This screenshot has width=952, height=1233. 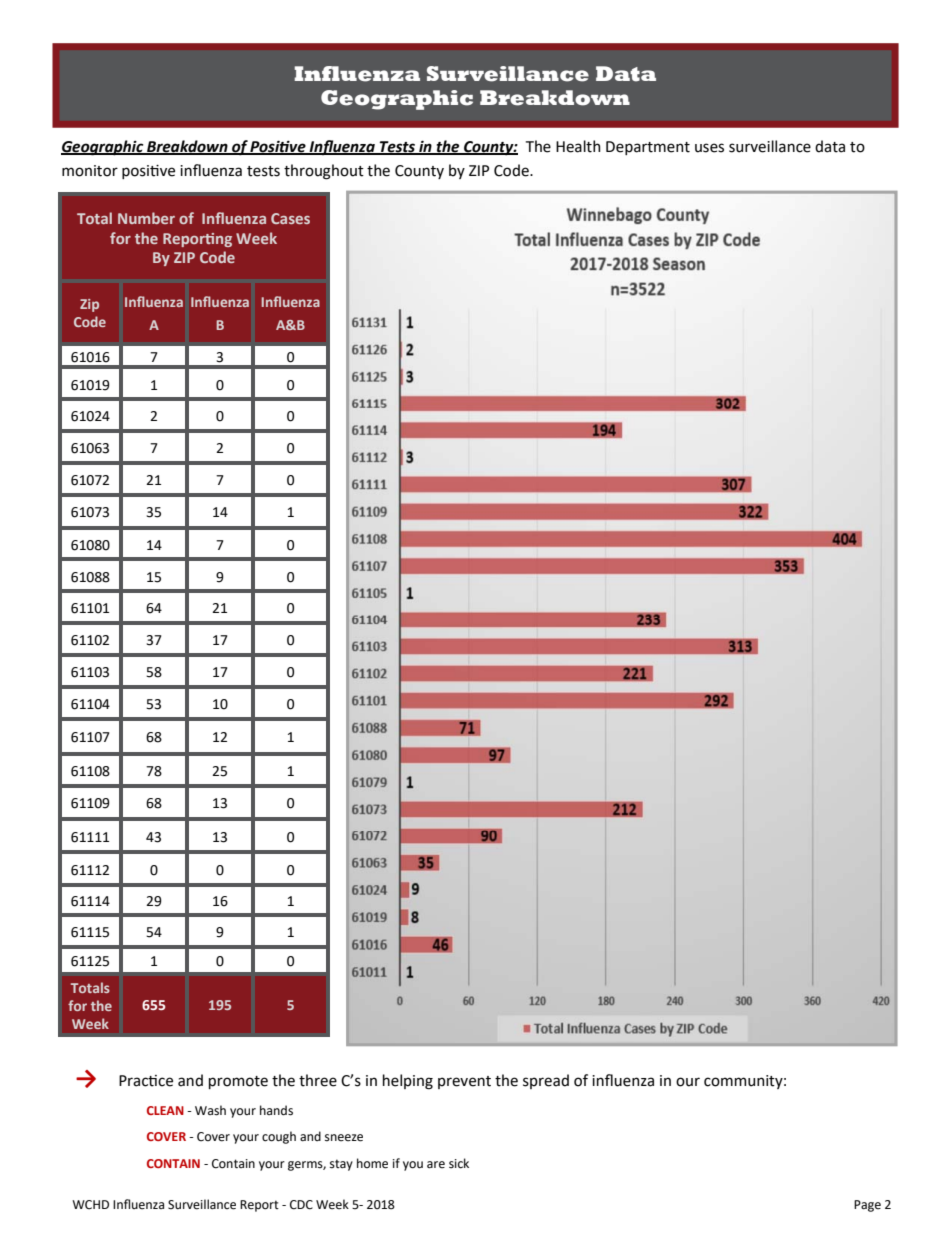 What do you see at coordinates (867, 1206) in the screenshot?
I see `Page` at bounding box center [867, 1206].
